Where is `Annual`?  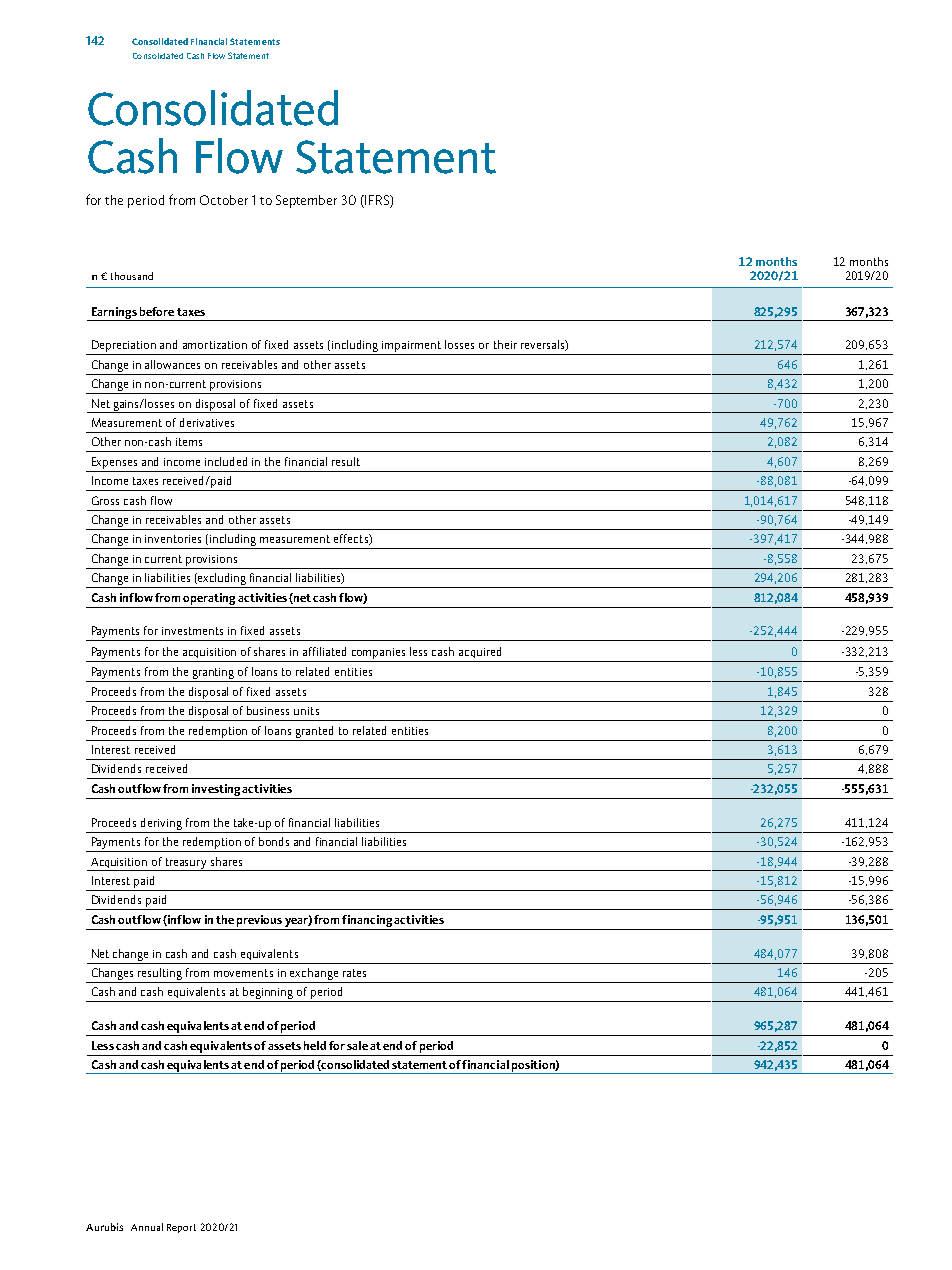
Annual is located at coordinates (147, 1227).
